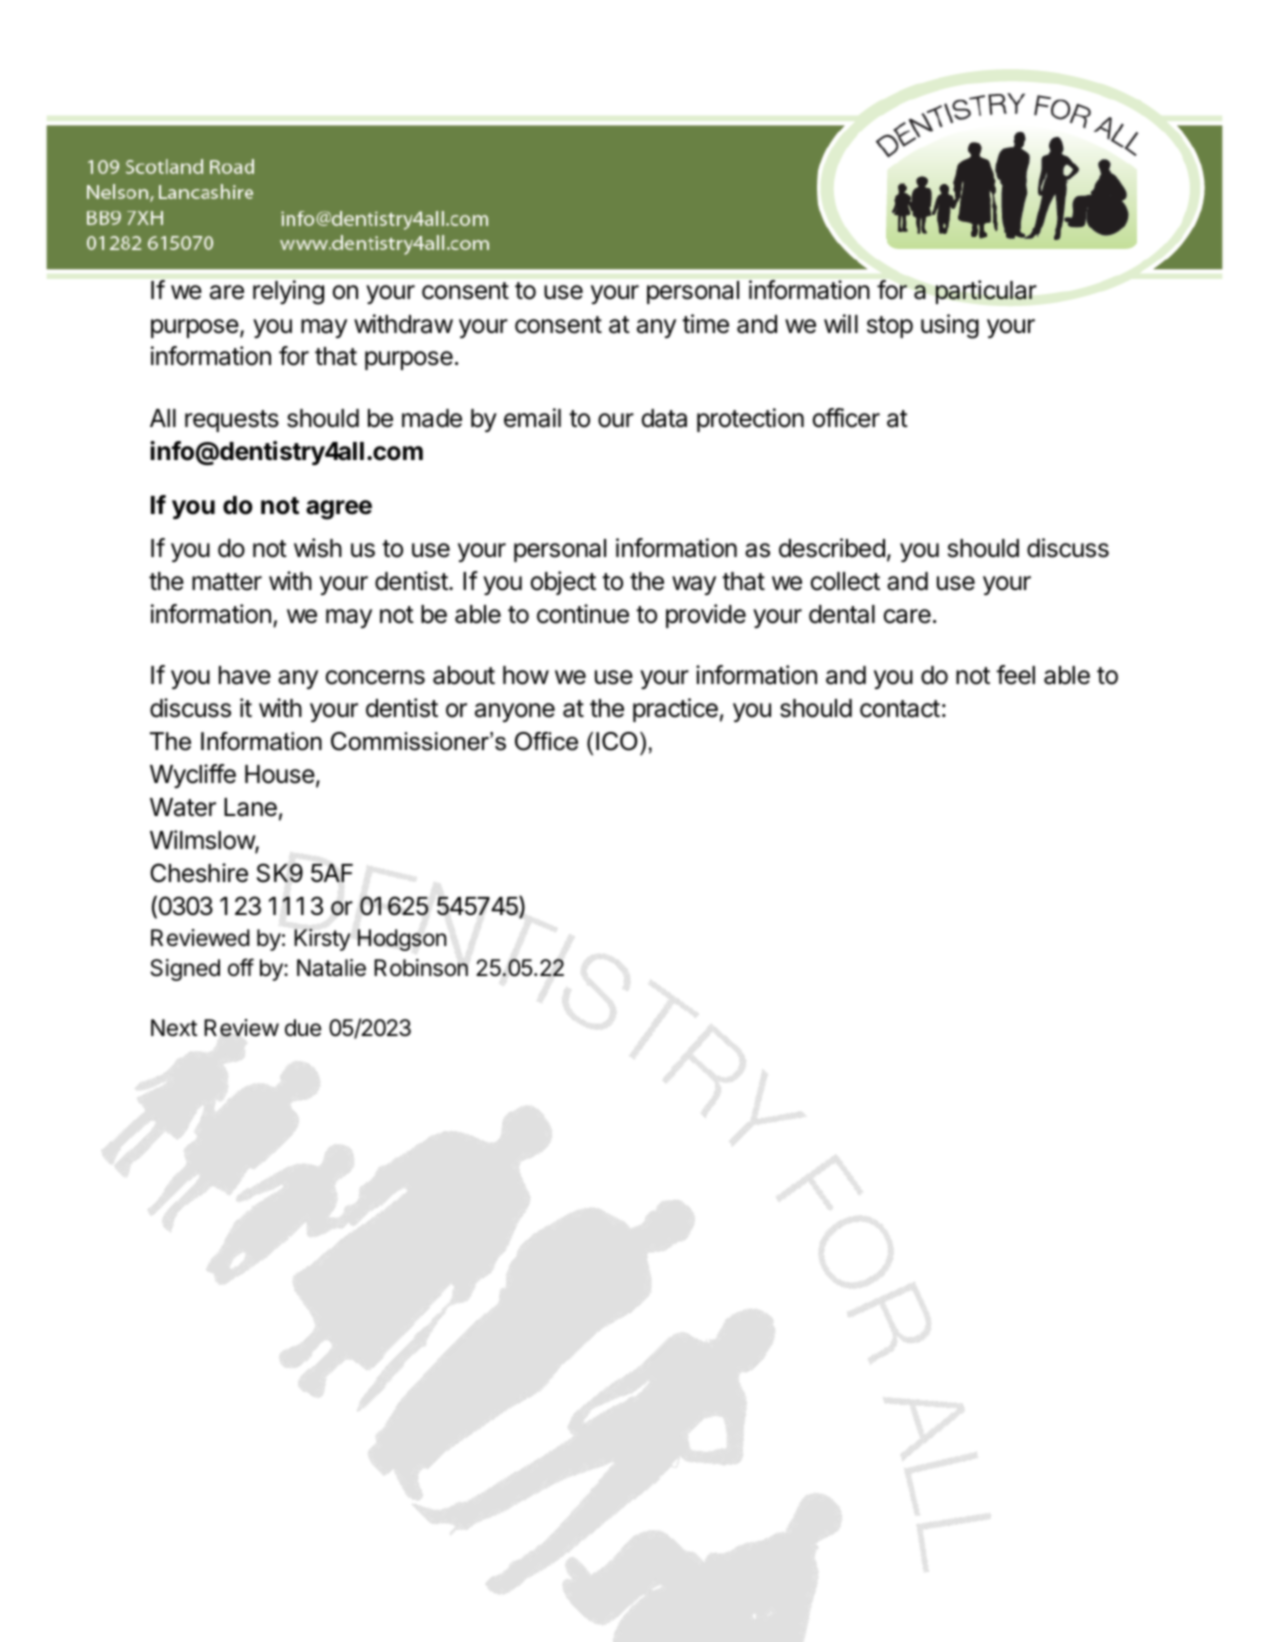 Image resolution: width=1269 pixels, height=1642 pixels. Describe the element at coordinates (890, 327) in the screenshot. I see `stop` at that location.
